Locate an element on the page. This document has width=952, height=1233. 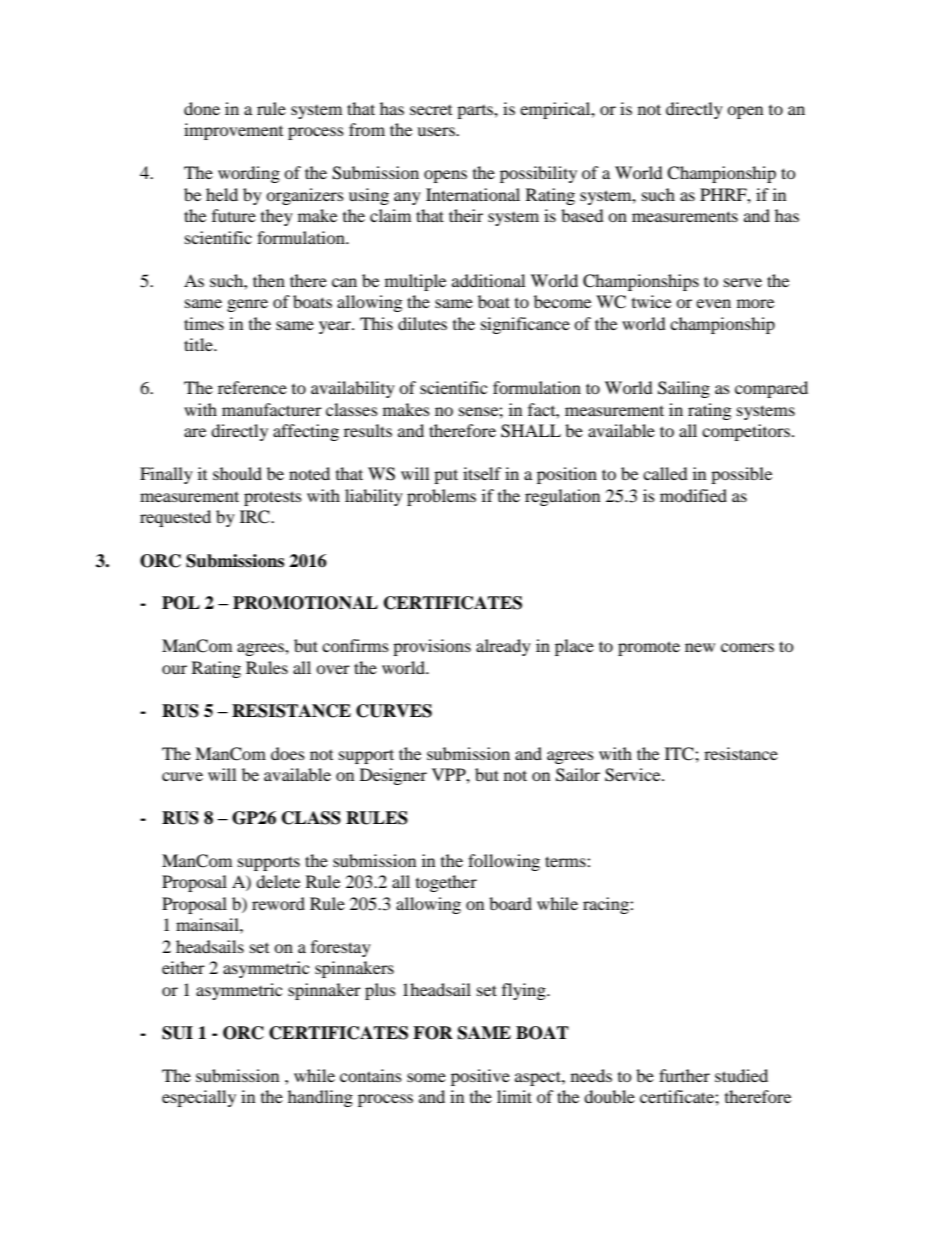
users is located at coordinates (437, 131).
